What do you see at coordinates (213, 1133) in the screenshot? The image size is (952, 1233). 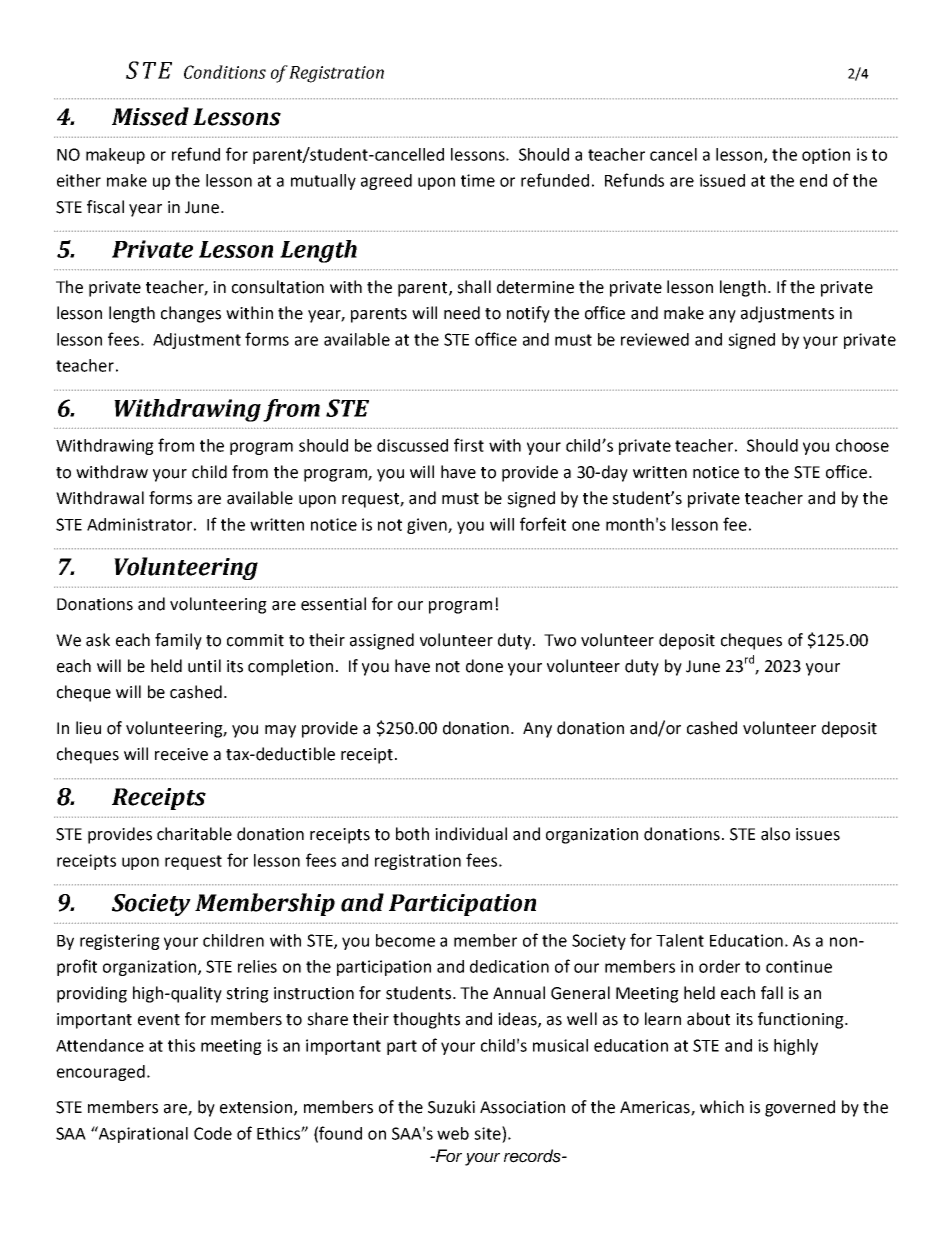 I see `Code` at bounding box center [213, 1133].
